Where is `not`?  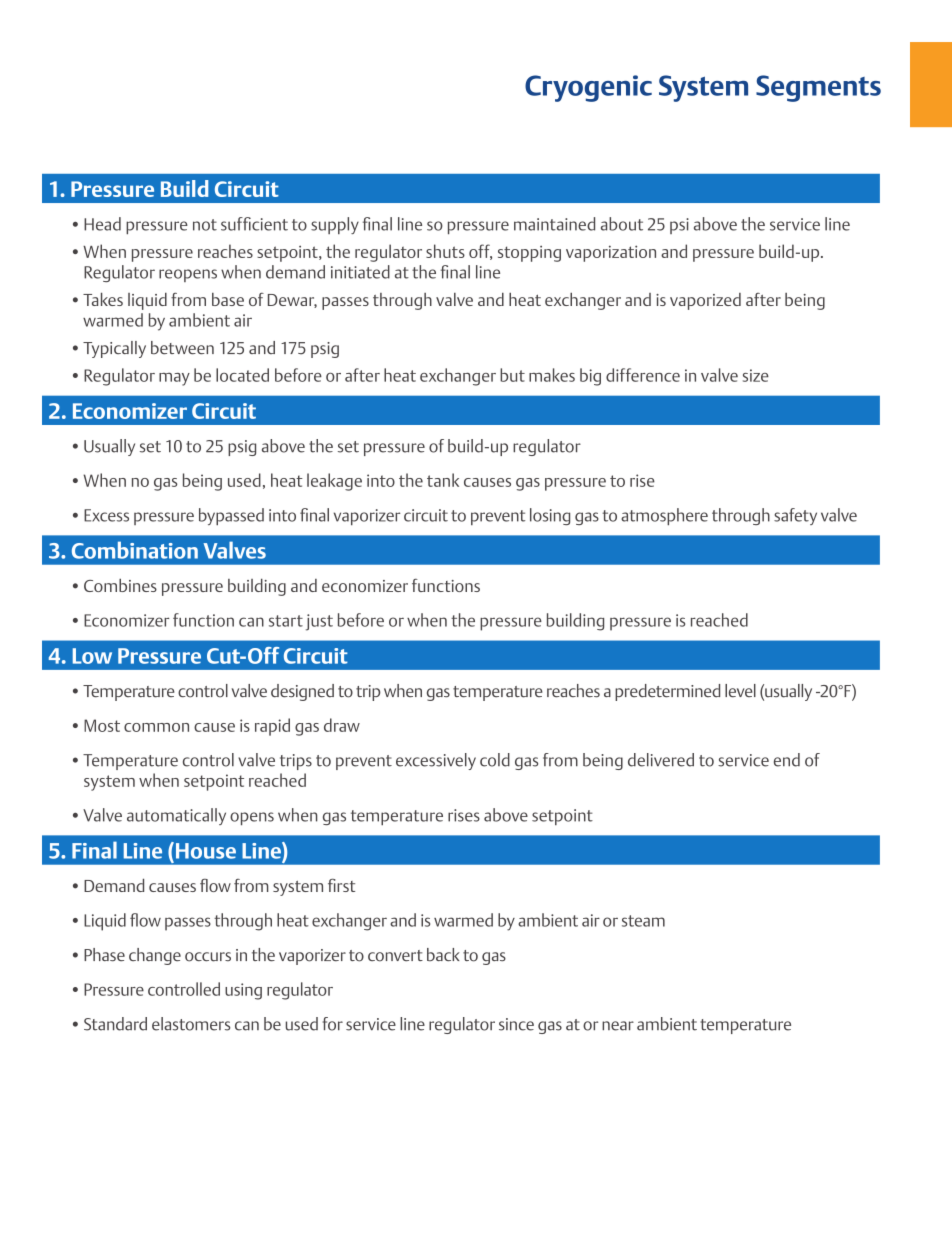
not is located at coordinates (205, 225).
